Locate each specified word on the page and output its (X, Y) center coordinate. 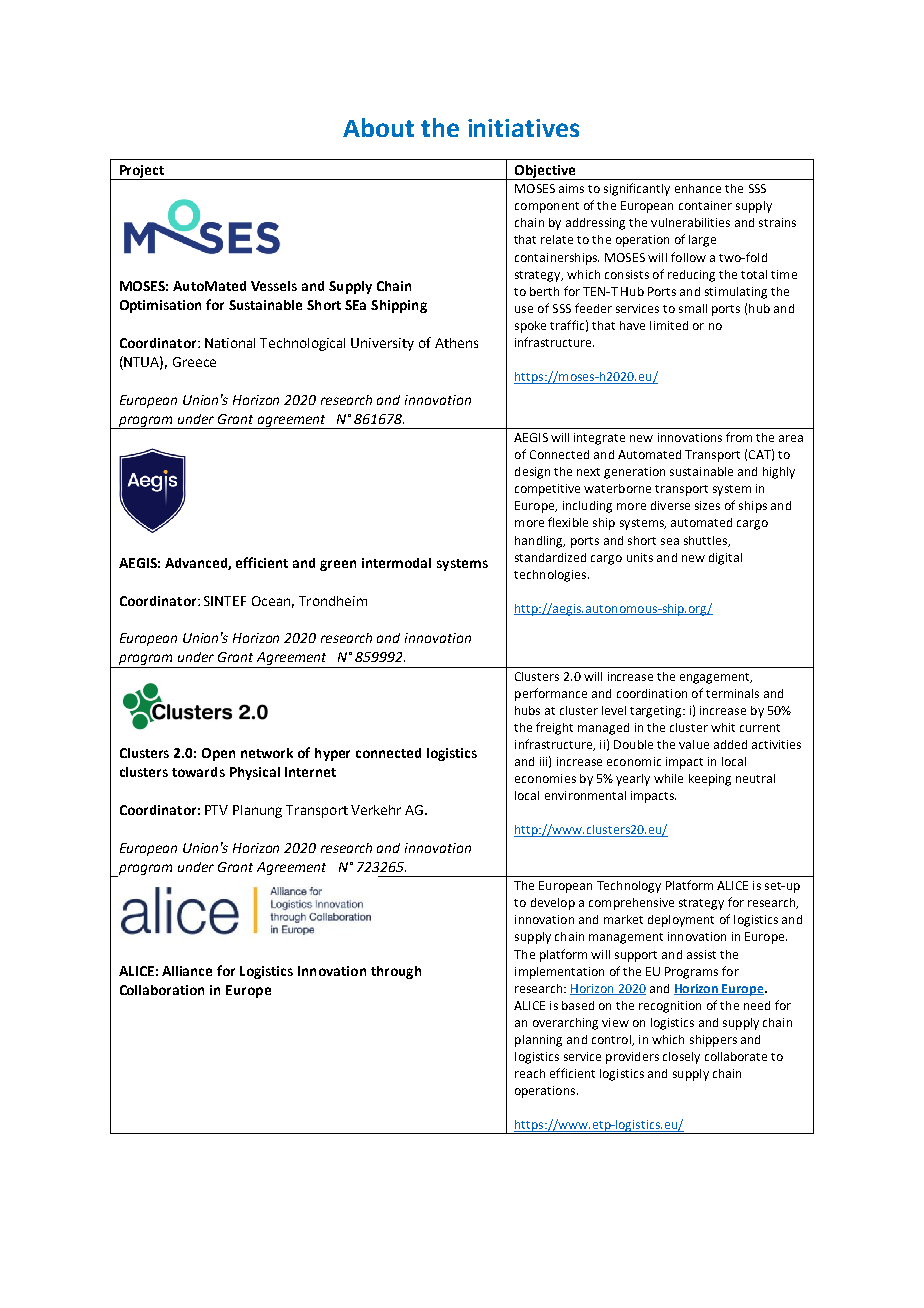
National (230, 343)
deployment (681, 921)
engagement (716, 678)
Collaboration (162, 990)
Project (142, 172)
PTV (216, 810)
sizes (707, 505)
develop (553, 904)
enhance (698, 188)
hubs (527, 710)
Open (218, 754)
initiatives (523, 128)
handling (540, 542)
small (693, 308)
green (338, 565)
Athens (456, 343)
